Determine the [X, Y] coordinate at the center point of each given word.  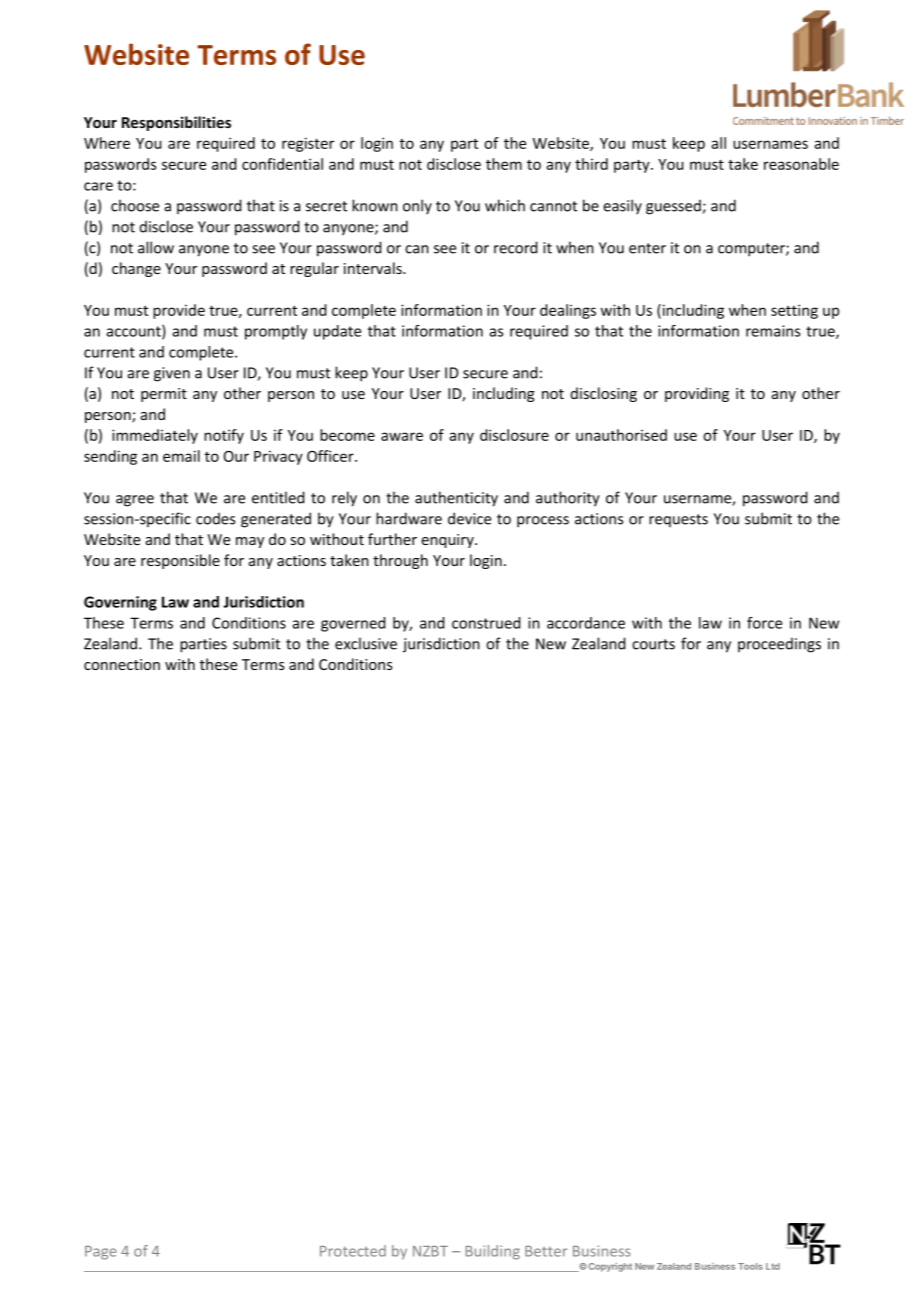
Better [546, 1251]
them [504, 164]
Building [493, 1252]
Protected [353, 1251]
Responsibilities [176, 123]
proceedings [779, 645]
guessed [674, 207]
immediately [155, 436]
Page [100, 1253]
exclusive [366, 643]
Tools [750, 1266]
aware [402, 436]
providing [697, 394]
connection [122, 664]
